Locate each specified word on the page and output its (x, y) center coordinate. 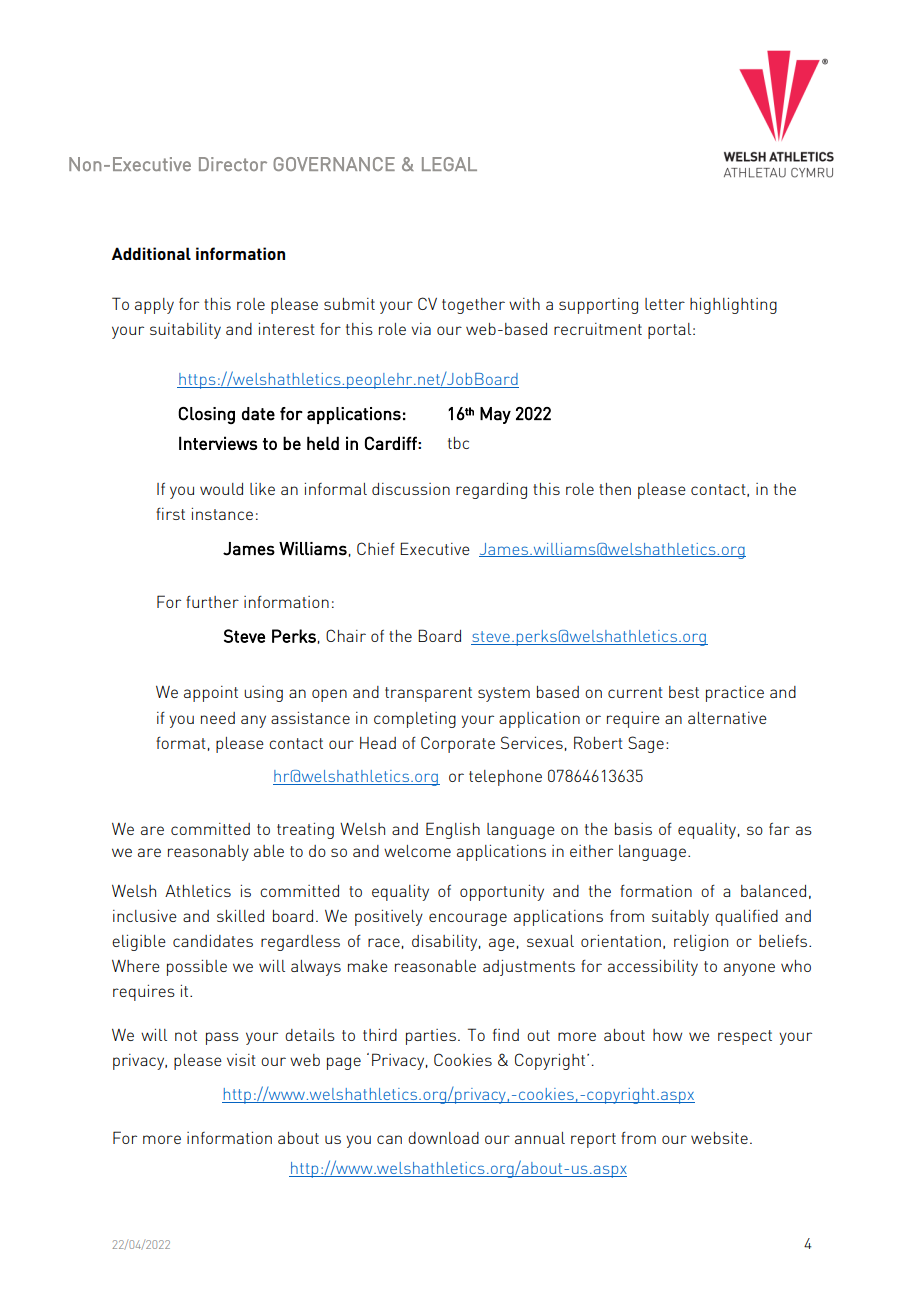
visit (241, 1060)
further (212, 602)
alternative (727, 718)
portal (671, 331)
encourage (468, 919)
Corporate (458, 744)
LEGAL (449, 164)
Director (233, 164)
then (615, 489)
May (495, 415)
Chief (376, 548)
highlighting (733, 306)
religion (701, 943)
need (218, 718)
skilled (240, 916)
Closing (206, 415)
